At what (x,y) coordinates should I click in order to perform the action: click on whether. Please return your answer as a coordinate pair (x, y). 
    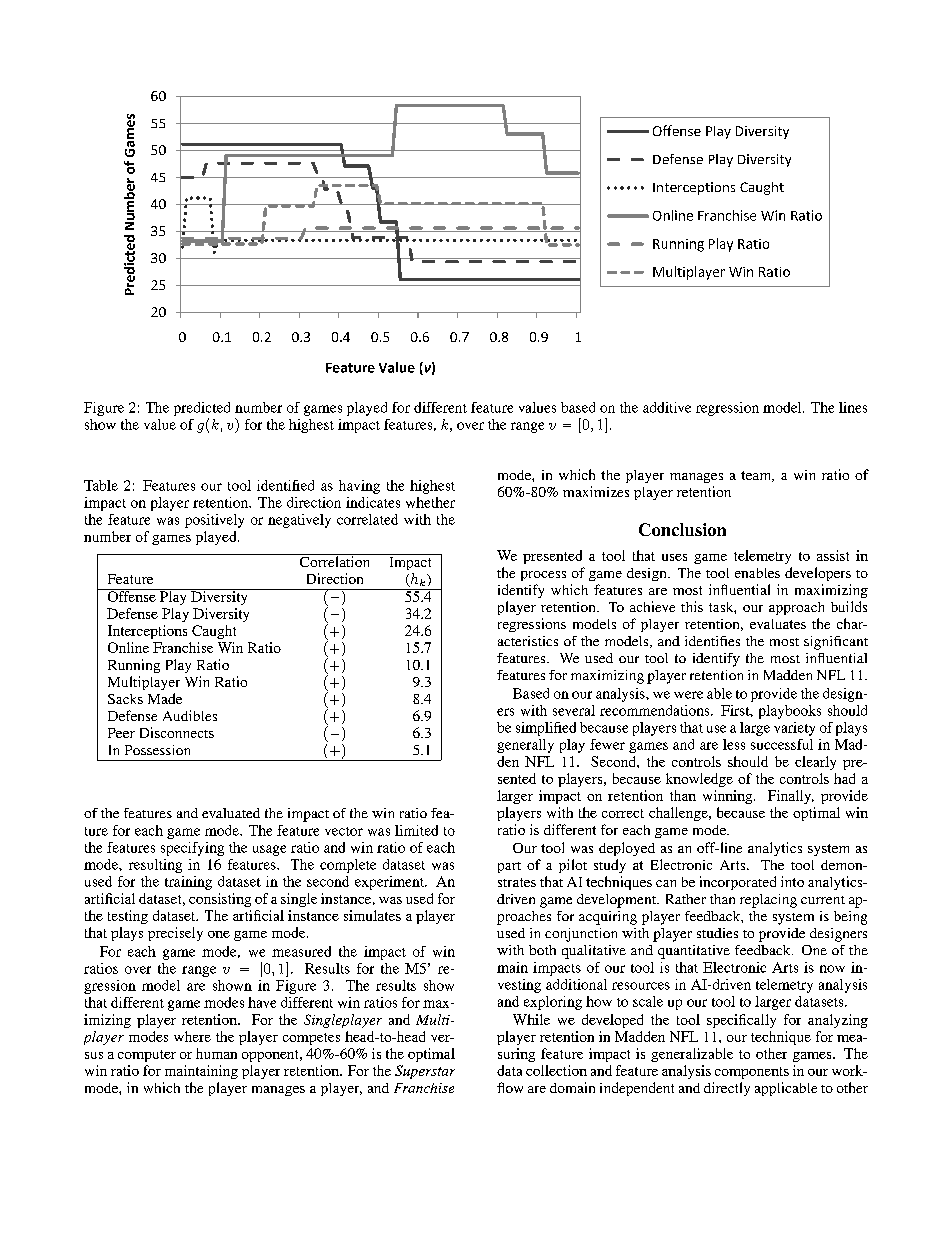
    Looking at the image, I should click on (430, 502).
